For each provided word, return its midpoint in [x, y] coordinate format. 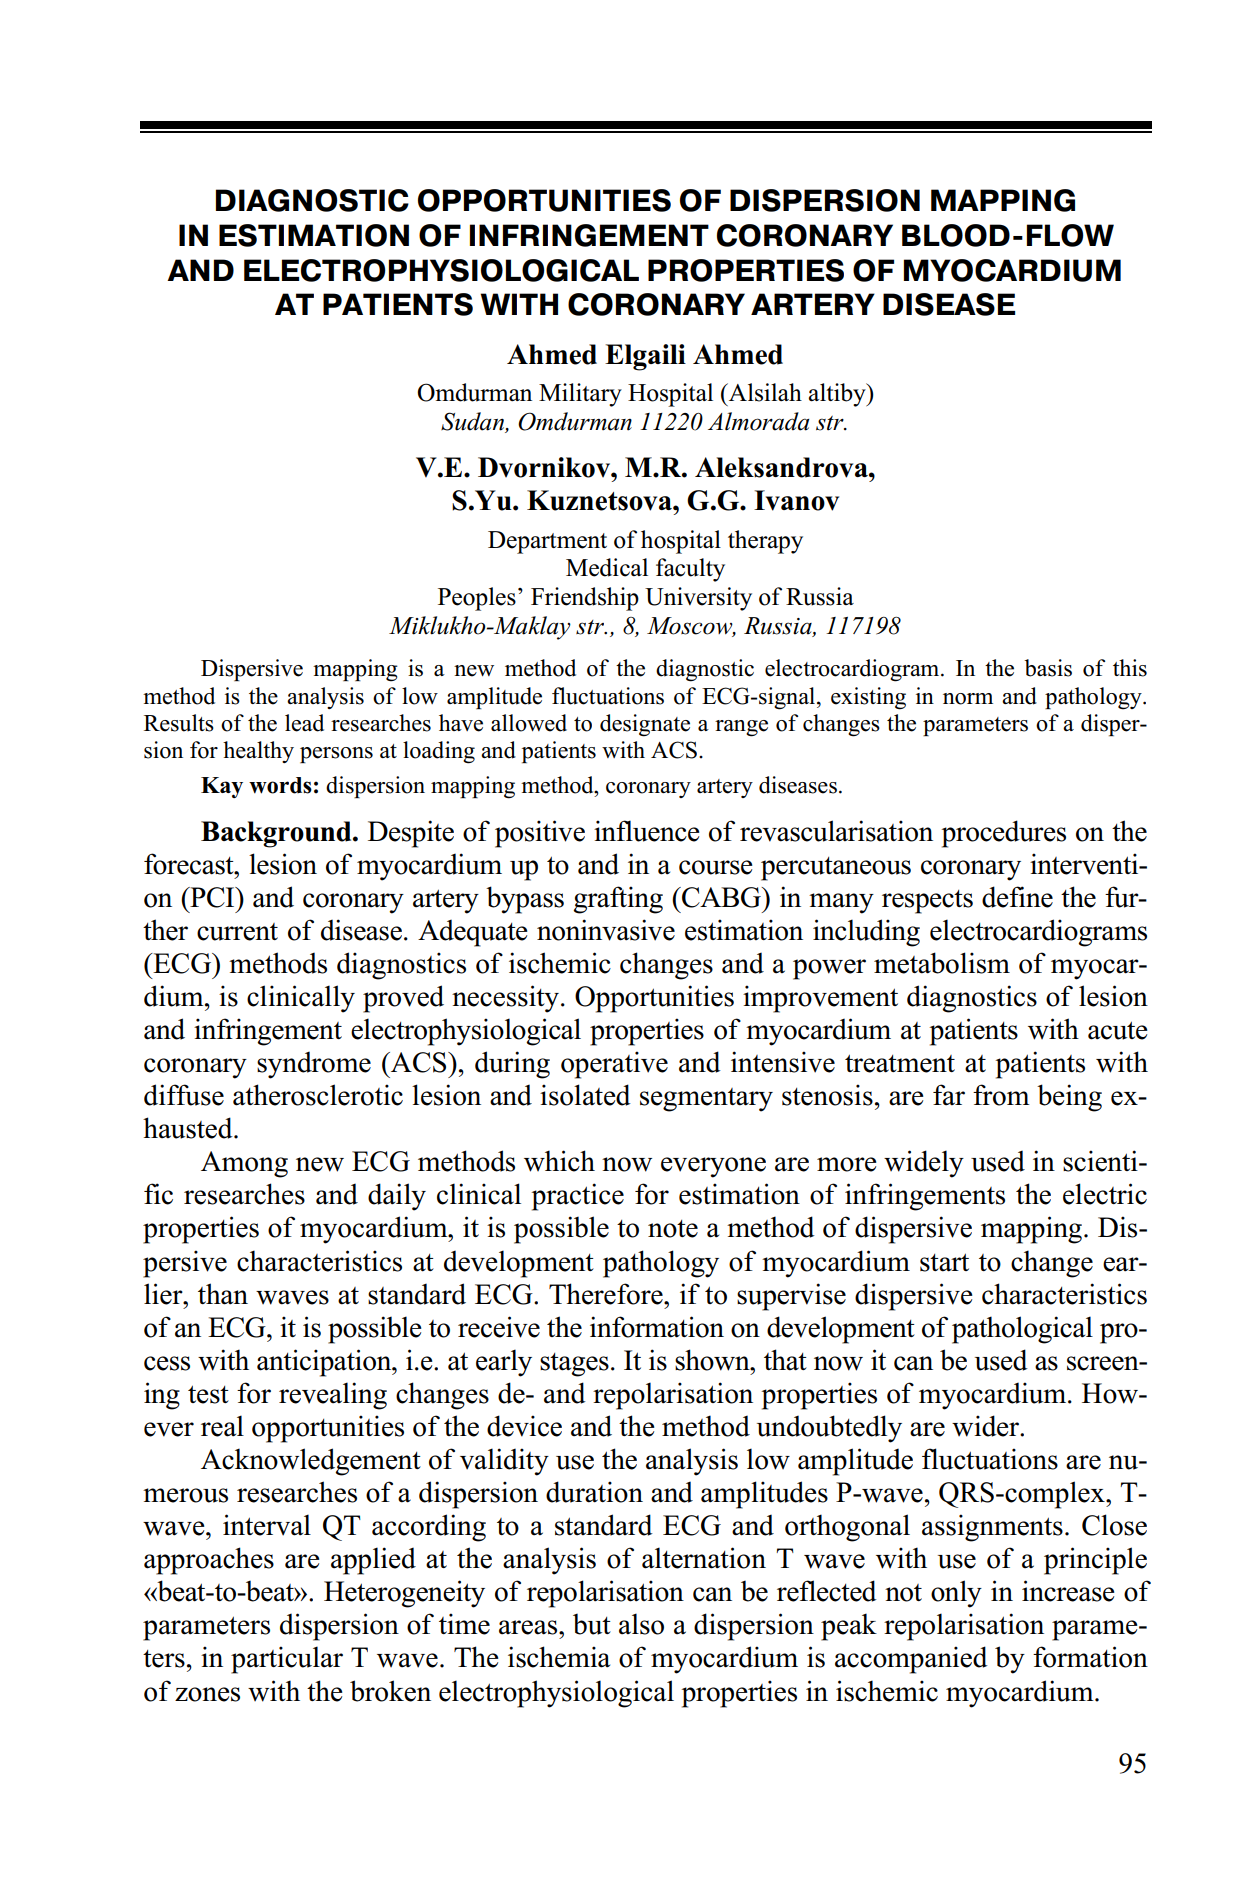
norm [968, 699]
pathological [1022, 1330]
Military [580, 395]
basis [1048, 668]
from [1001, 1095]
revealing [333, 1396]
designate [645, 725]
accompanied [911, 1660]
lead [304, 723]
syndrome [314, 1065]
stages [574, 1365]
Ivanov [796, 500]
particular [287, 1660]
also [641, 1624]
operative [614, 1065]
